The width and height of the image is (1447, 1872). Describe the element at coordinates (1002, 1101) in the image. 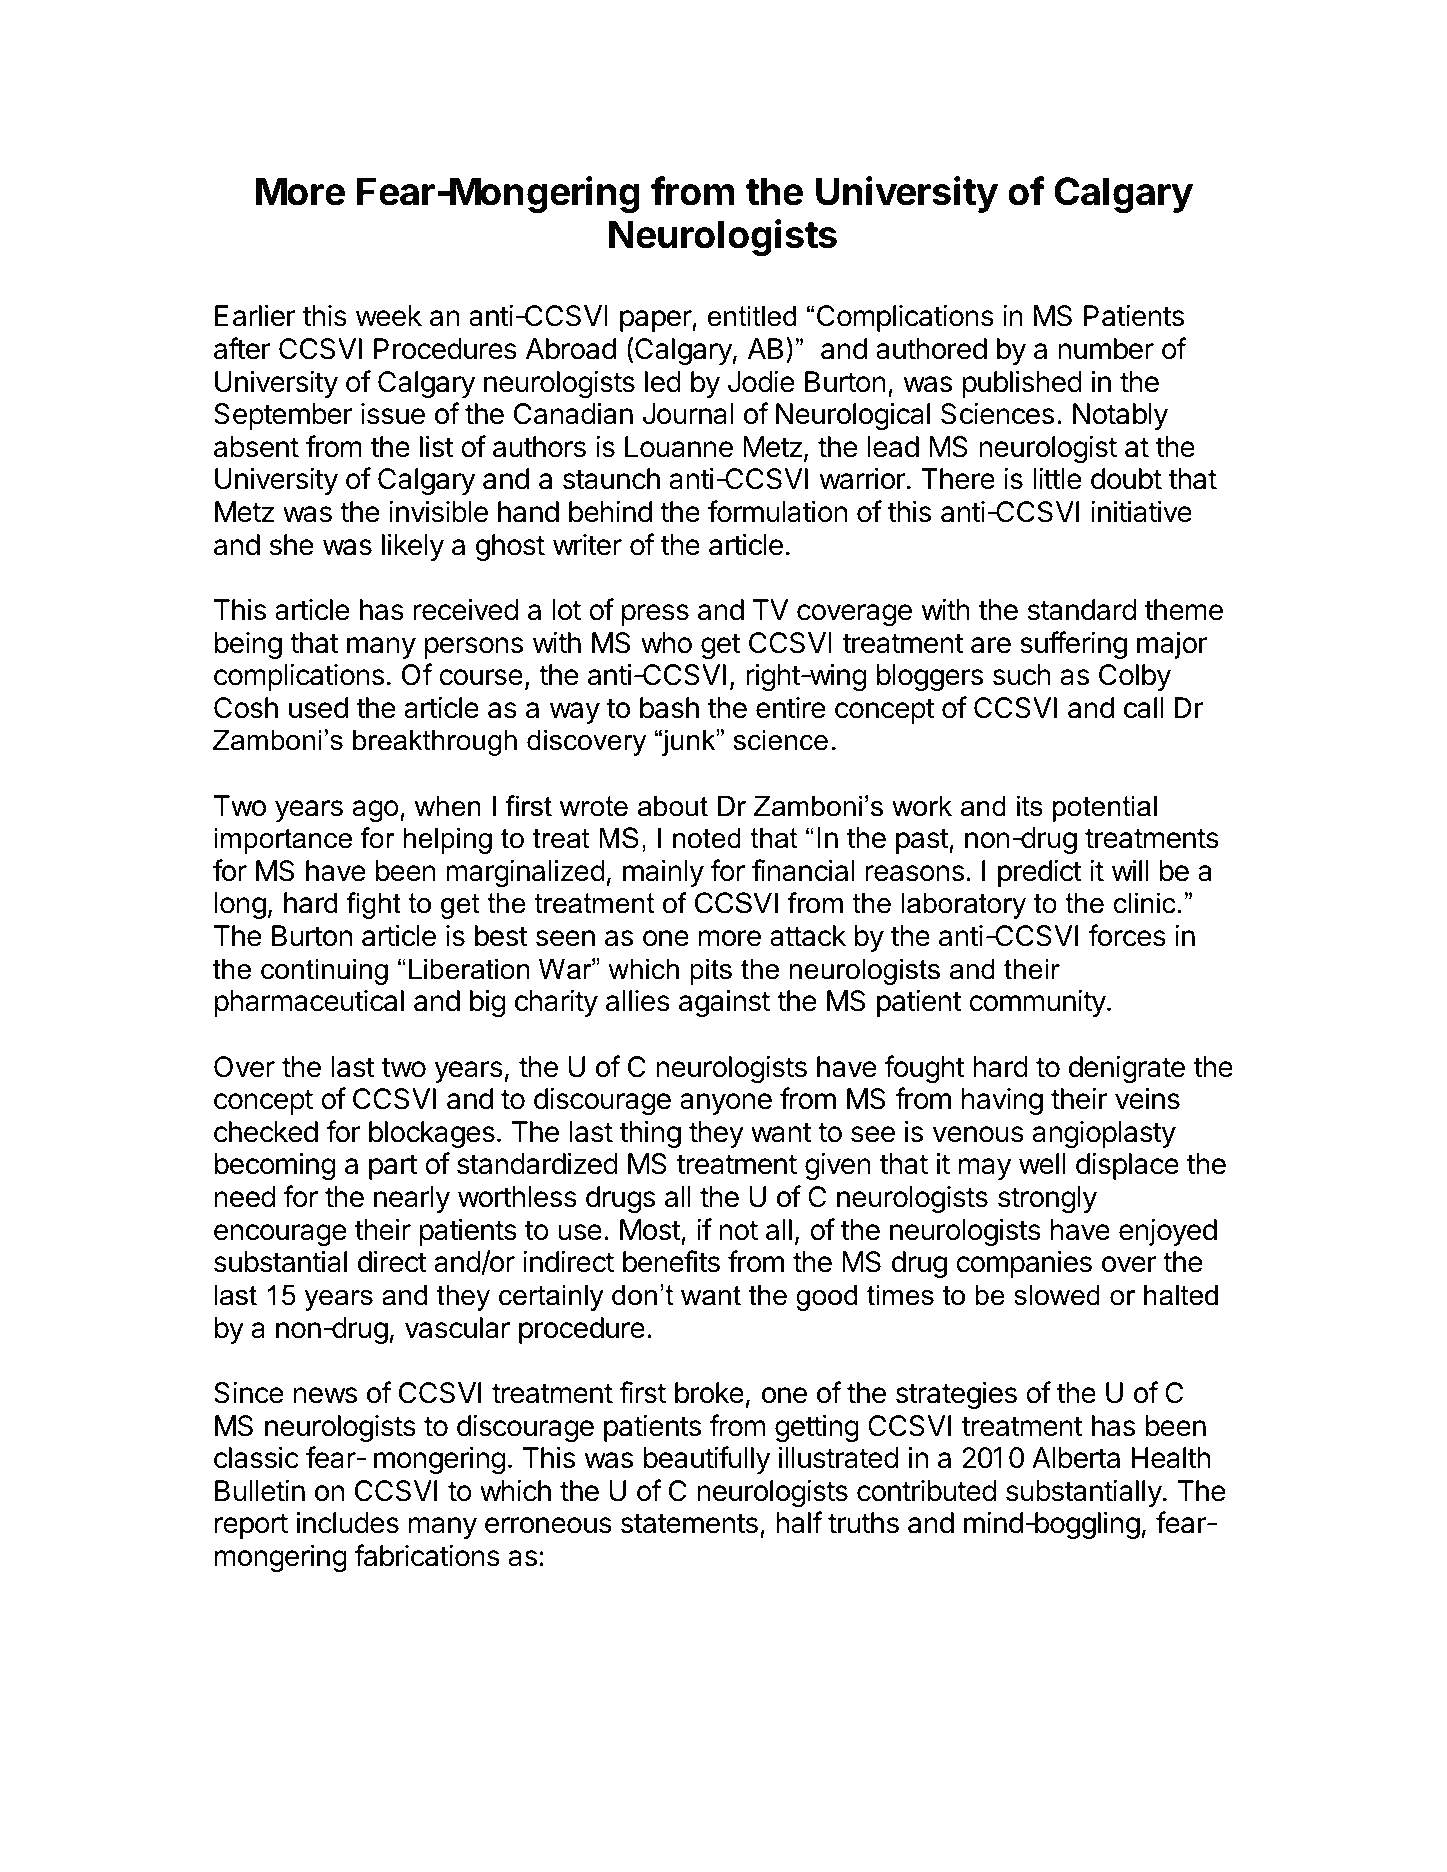

I see `having` at that location.
